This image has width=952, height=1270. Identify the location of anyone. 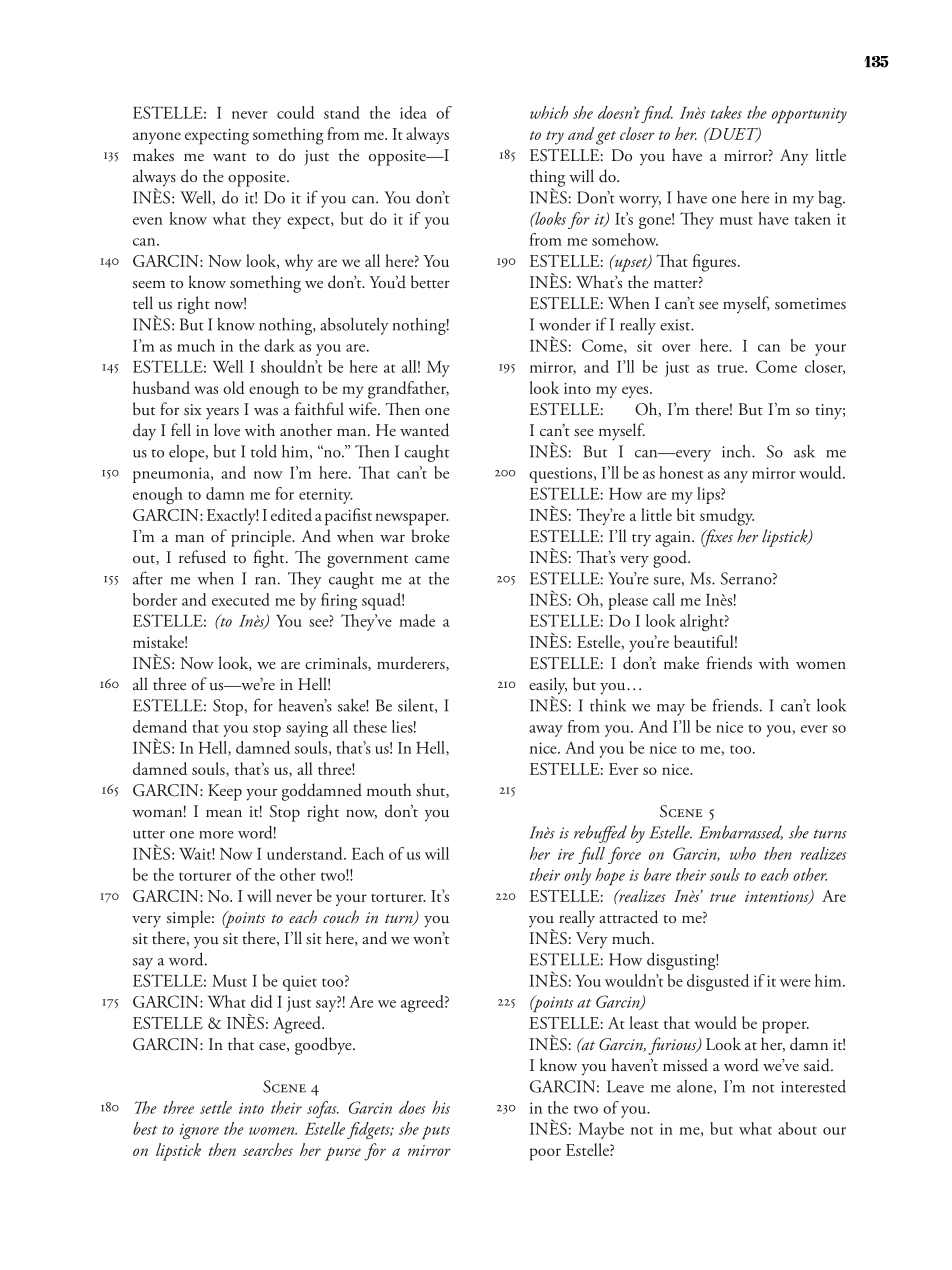
(157, 138).
